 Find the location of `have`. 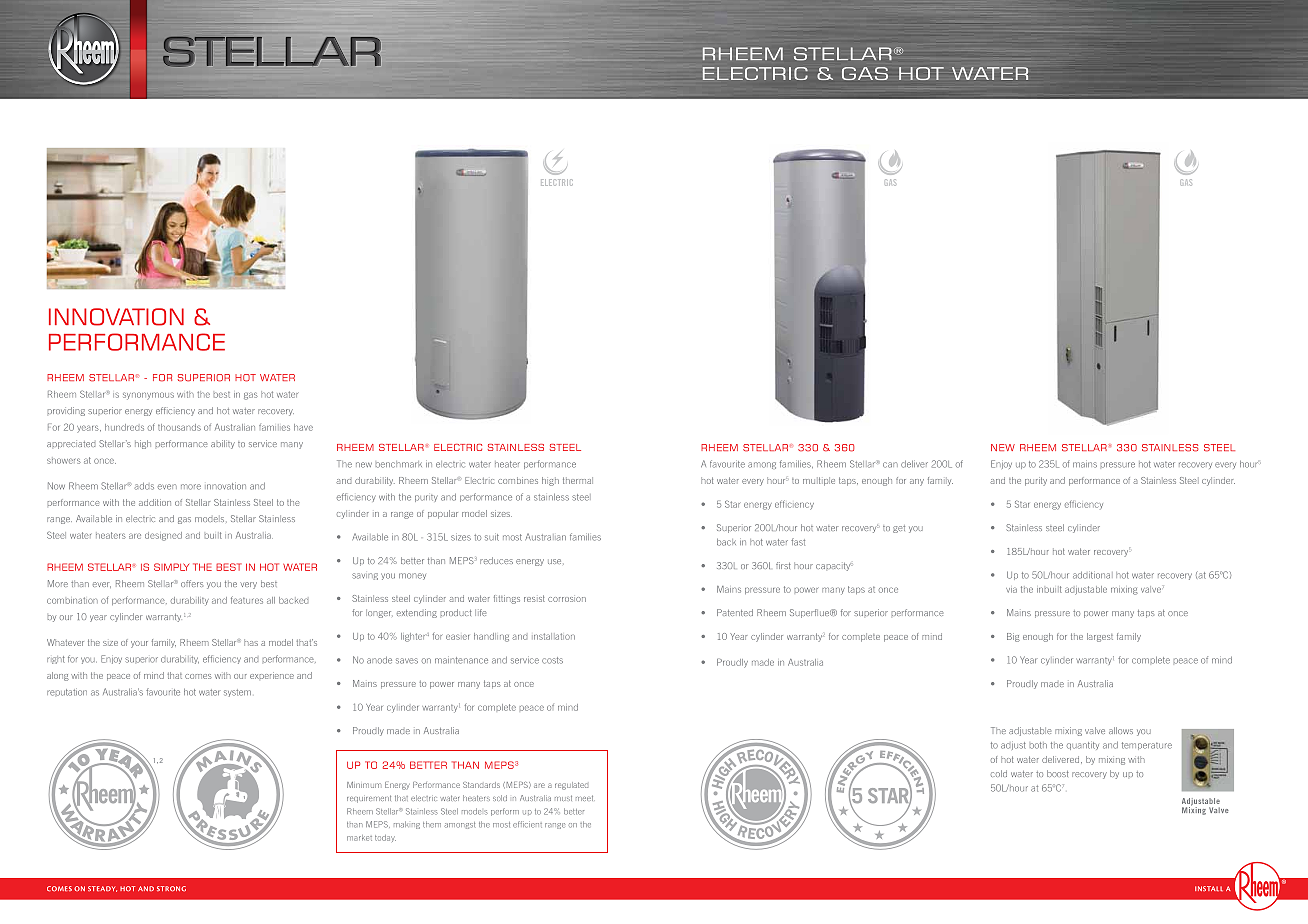

have is located at coordinates (303, 427).
